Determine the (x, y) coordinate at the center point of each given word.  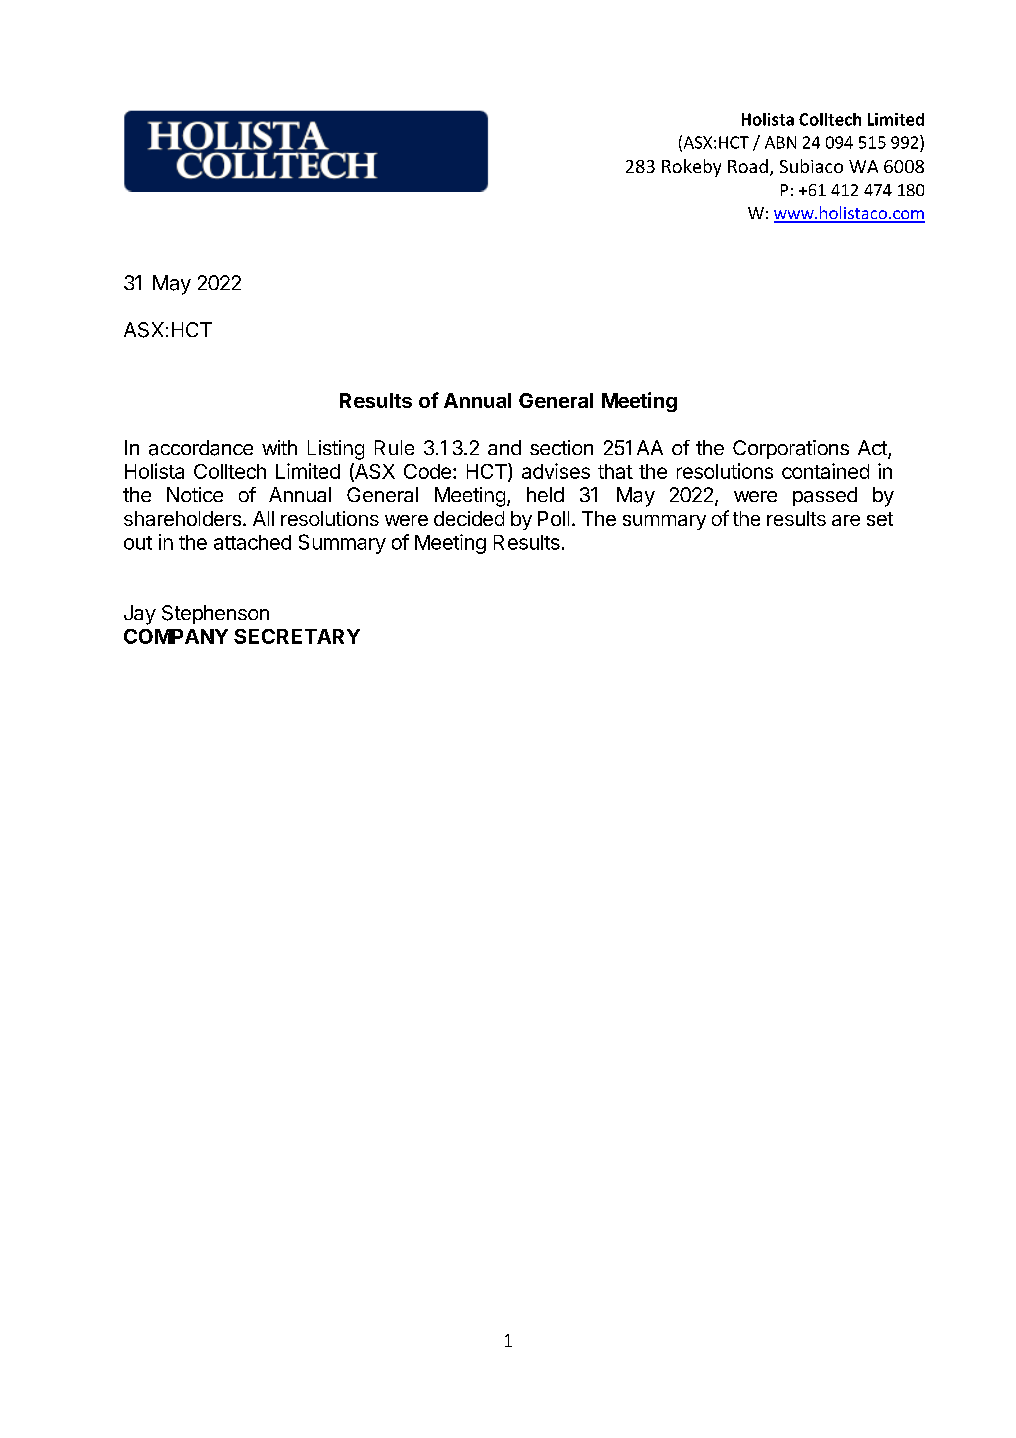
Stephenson (215, 614)
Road (748, 166)
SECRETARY (297, 636)
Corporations (791, 449)
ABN (780, 142)
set (880, 519)
